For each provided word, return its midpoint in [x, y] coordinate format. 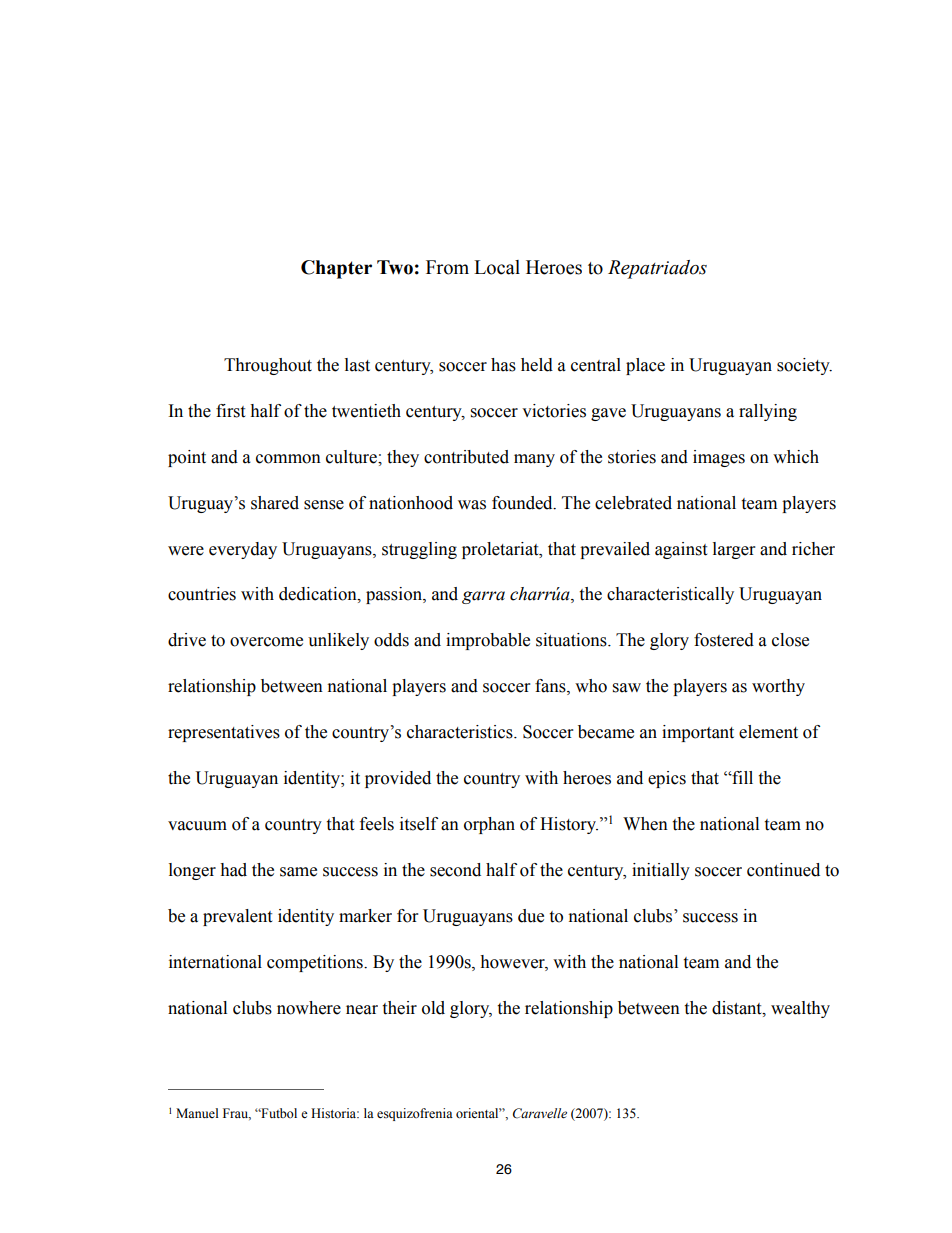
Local [497, 267]
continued [783, 870]
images [719, 458]
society [804, 366]
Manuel [197, 1113]
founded [523, 503]
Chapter [336, 269]
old [433, 1008]
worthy [778, 687]
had [233, 870]
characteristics [461, 732]
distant [738, 1008]
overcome [266, 642]
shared [275, 503]
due [531, 916]
